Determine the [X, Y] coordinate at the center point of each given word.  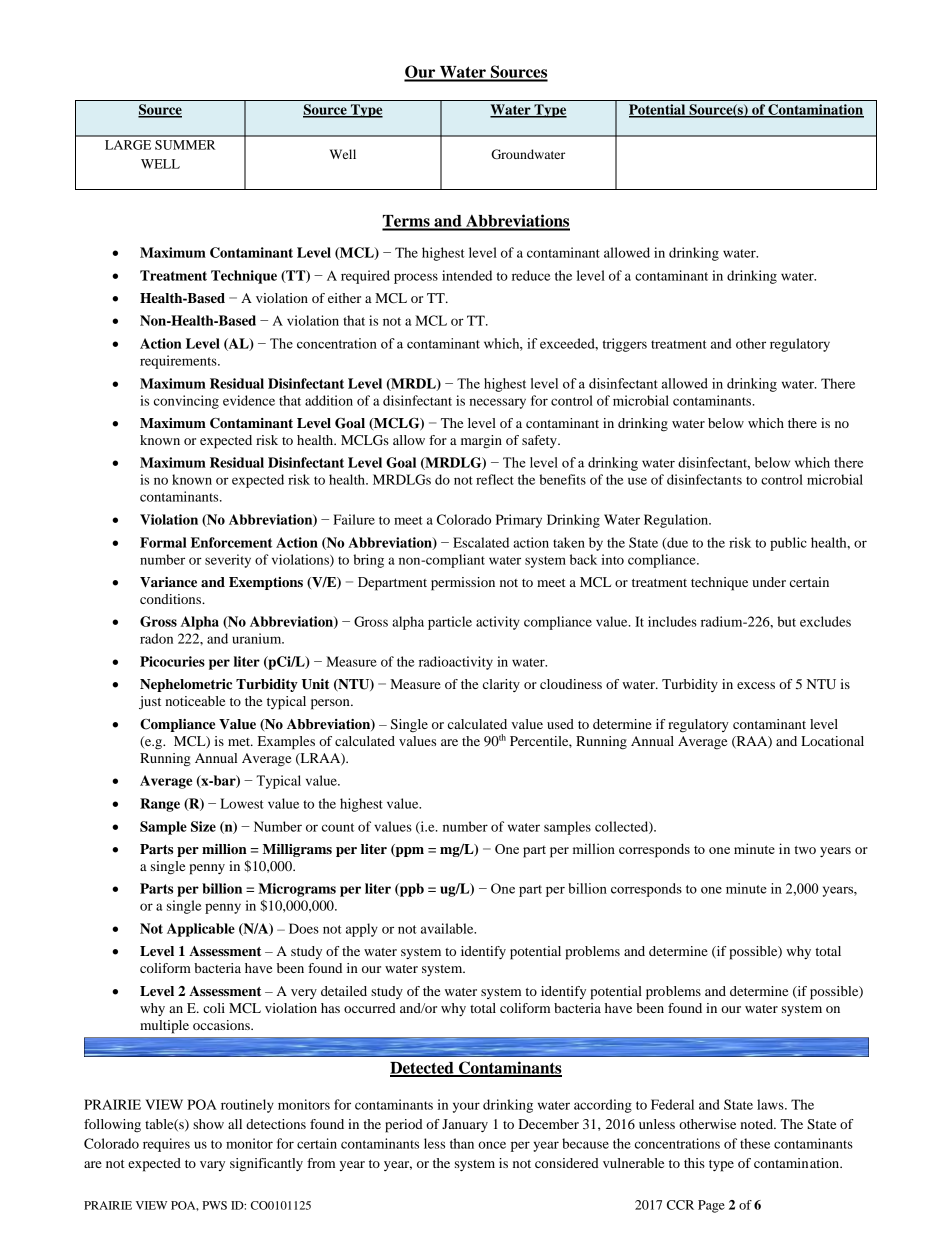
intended [467, 275]
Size [203, 826]
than [462, 1143]
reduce [531, 275]
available [448, 928]
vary [212, 1166]
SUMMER [185, 145]
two [805, 850]
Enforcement [231, 542]
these [755, 1143]
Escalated [481, 542]
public [788, 544]
